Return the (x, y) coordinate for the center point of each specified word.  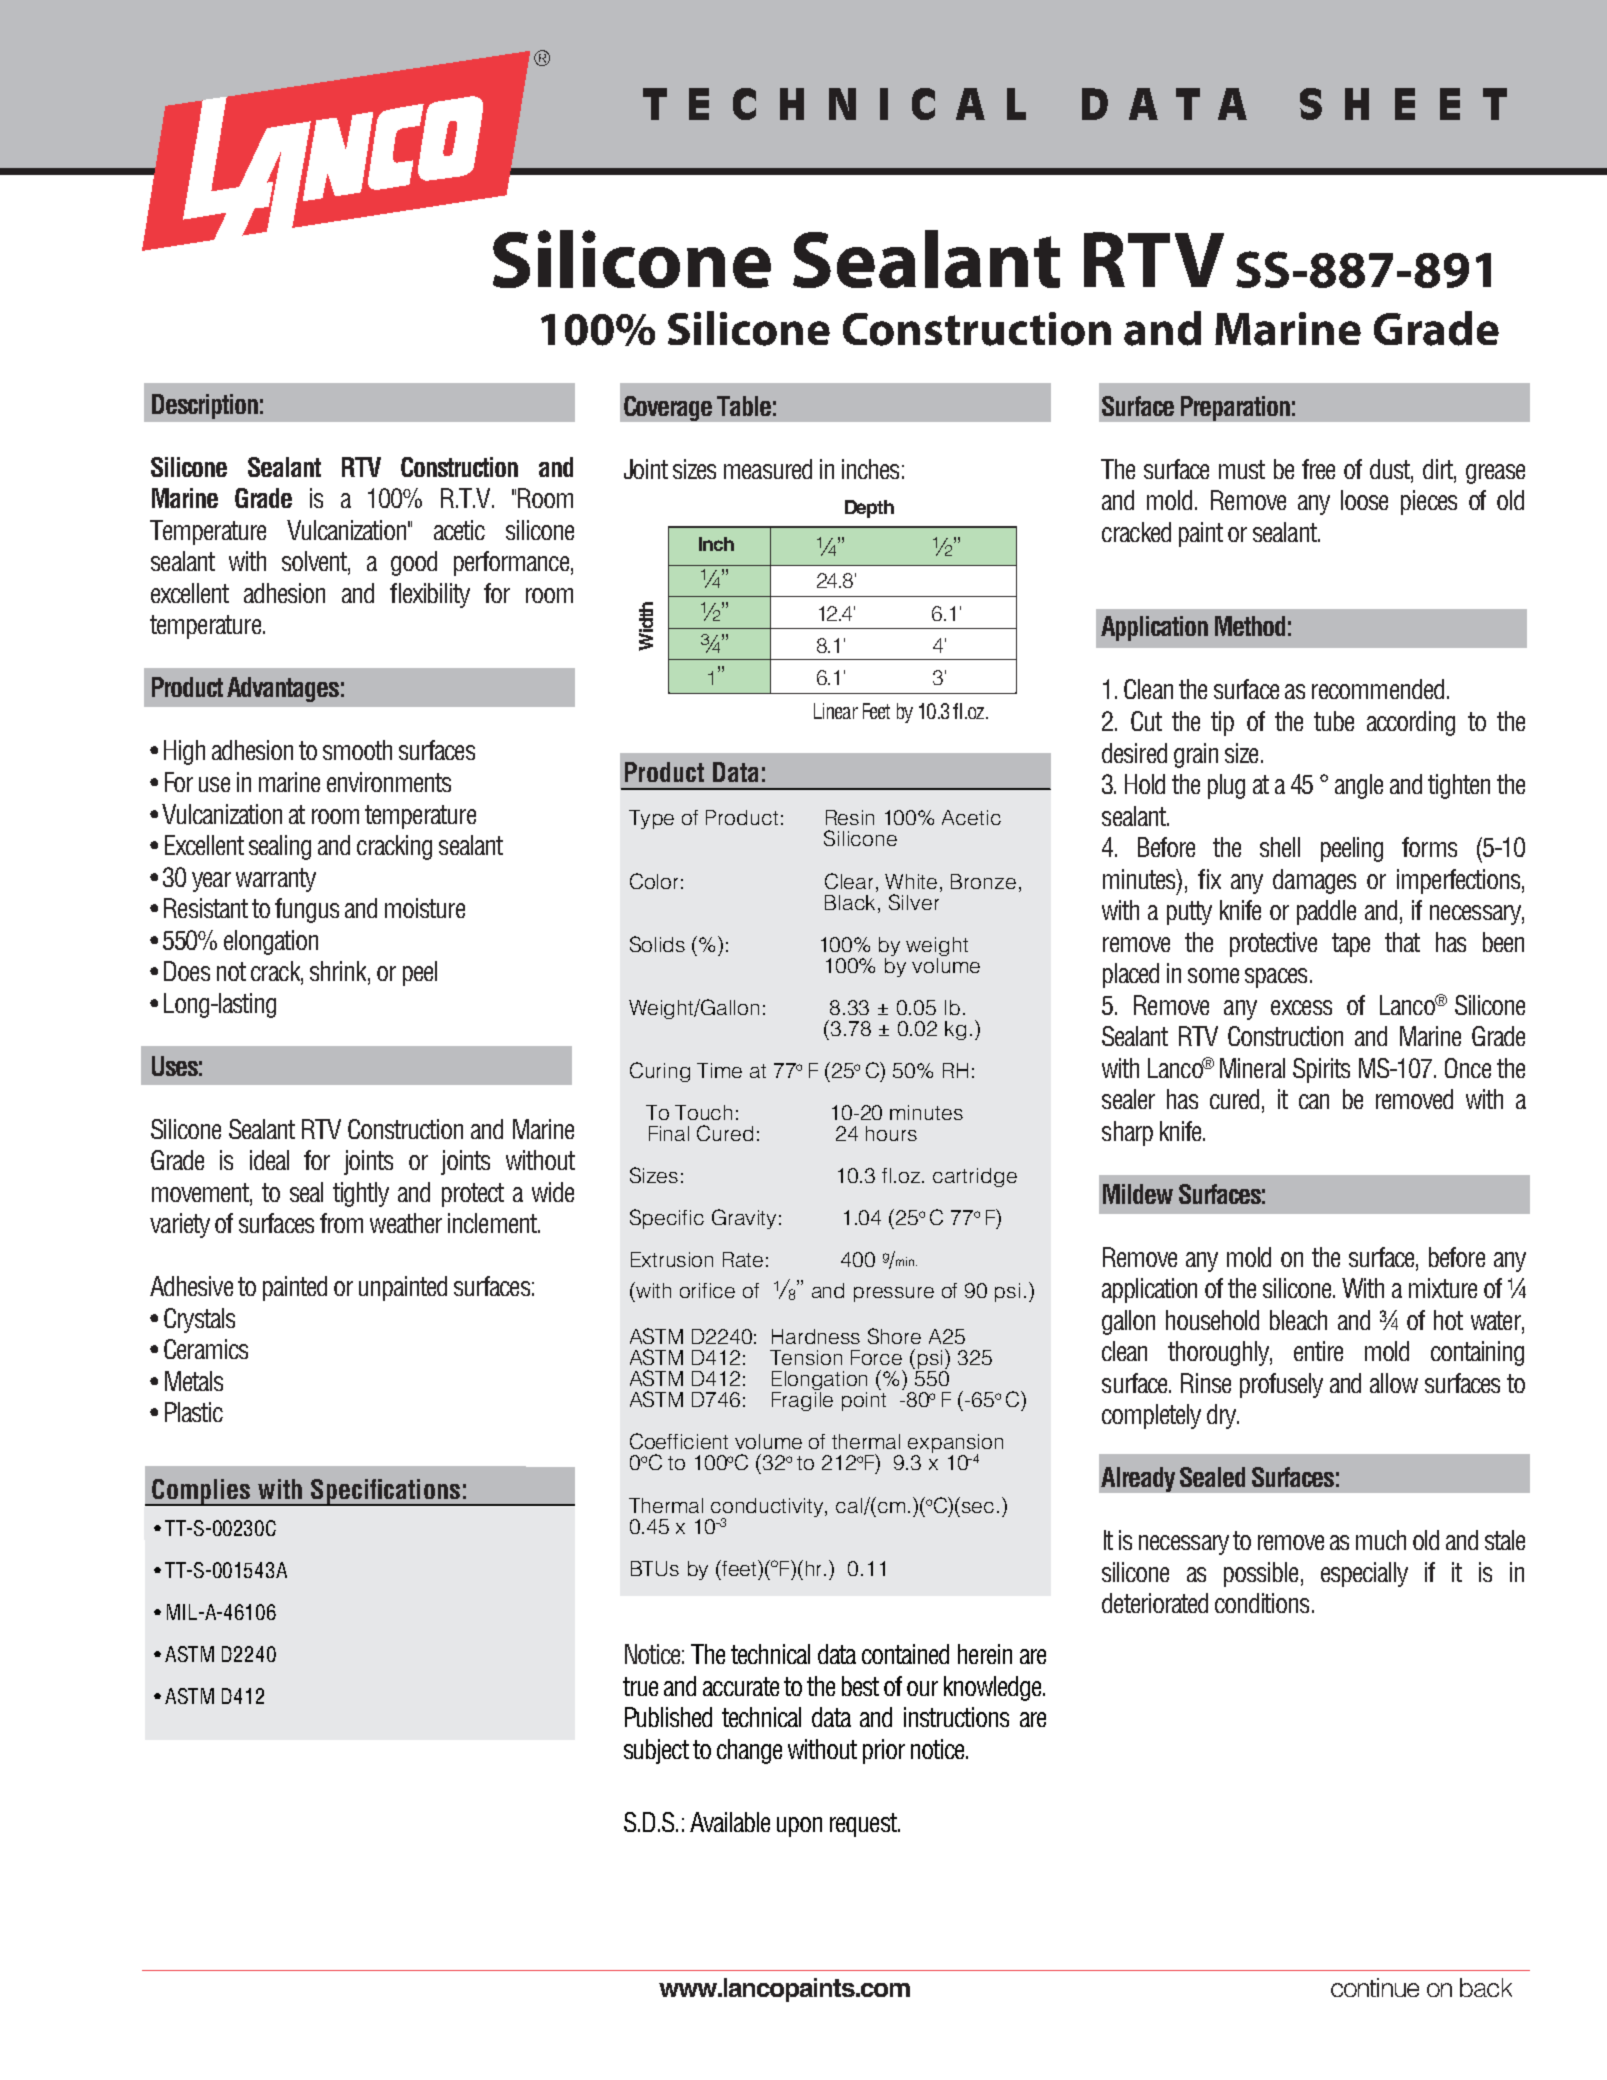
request (864, 1825)
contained (905, 1654)
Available (730, 1822)
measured (768, 469)
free (1318, 469)
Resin (850, 817)
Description (205, 406)
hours (891, 1133)
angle (1359, 786)
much (1381, 1540)
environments (389, 782)
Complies (202, 1492)
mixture (1443, 1288)
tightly (361, 1194)
